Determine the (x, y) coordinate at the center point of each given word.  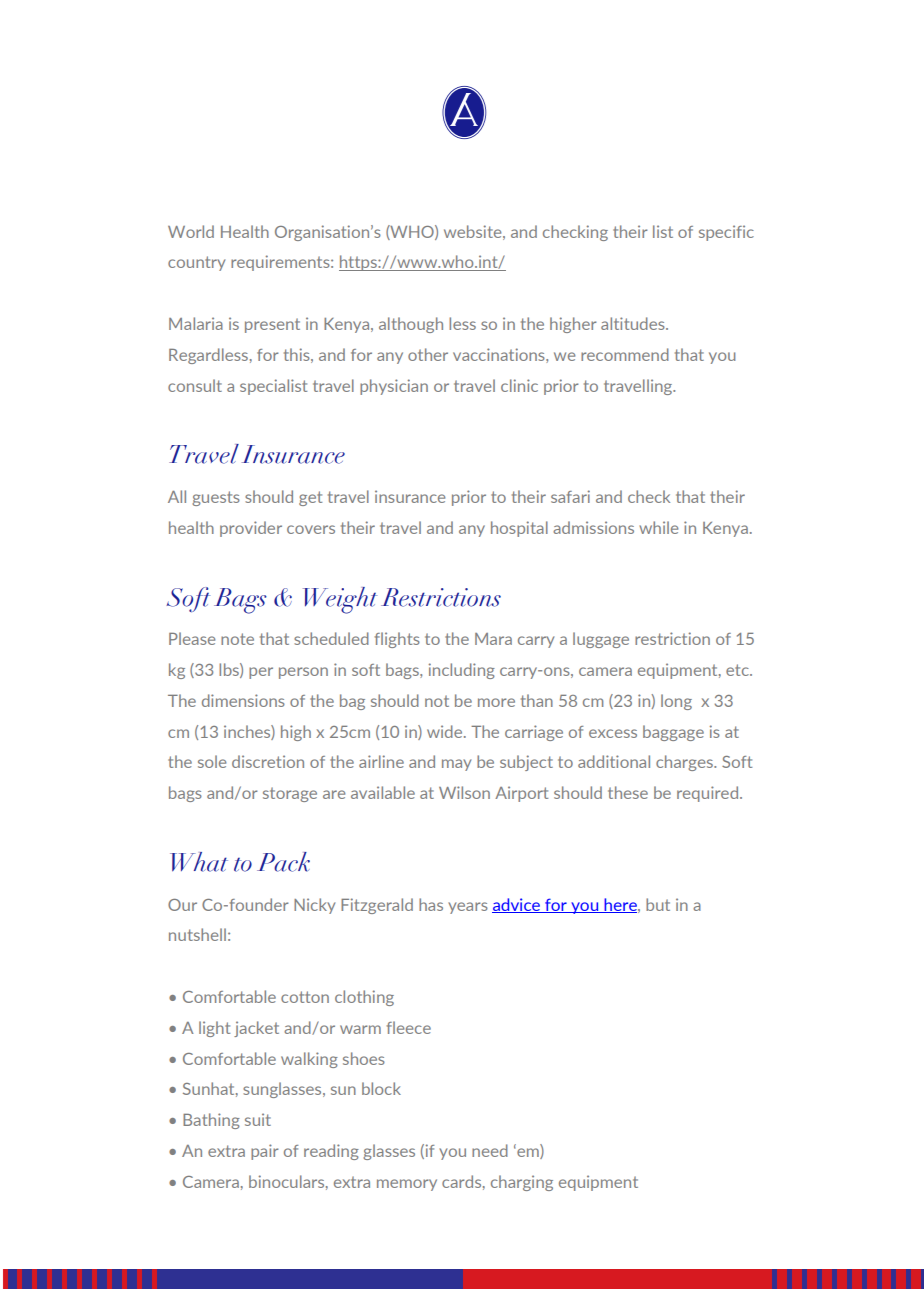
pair (265, 1152)
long (676, 702)
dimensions (243, 700)
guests (216, 498)
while (658, 527)
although (411, 325)
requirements (281, 263)
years (468, 908)
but (658, 904)
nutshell (197, 934)
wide (446, 731)
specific (726, 233)
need (490, 1150)
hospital (519, 529)
